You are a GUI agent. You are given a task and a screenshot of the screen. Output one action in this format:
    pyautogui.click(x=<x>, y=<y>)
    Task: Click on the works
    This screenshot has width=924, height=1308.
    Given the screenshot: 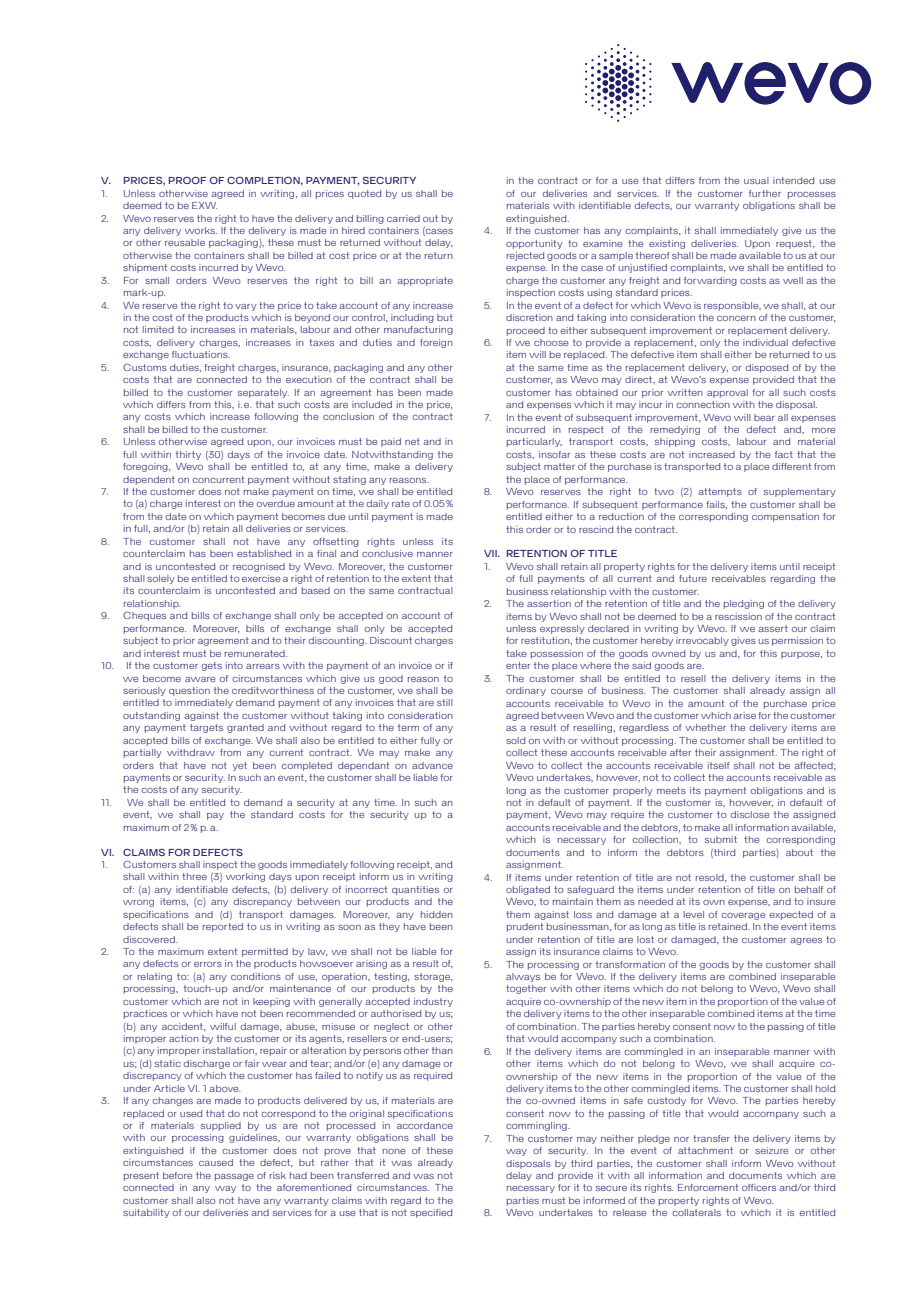 What is the action you would take?
    pyautogui.click(x=201, y=230)
